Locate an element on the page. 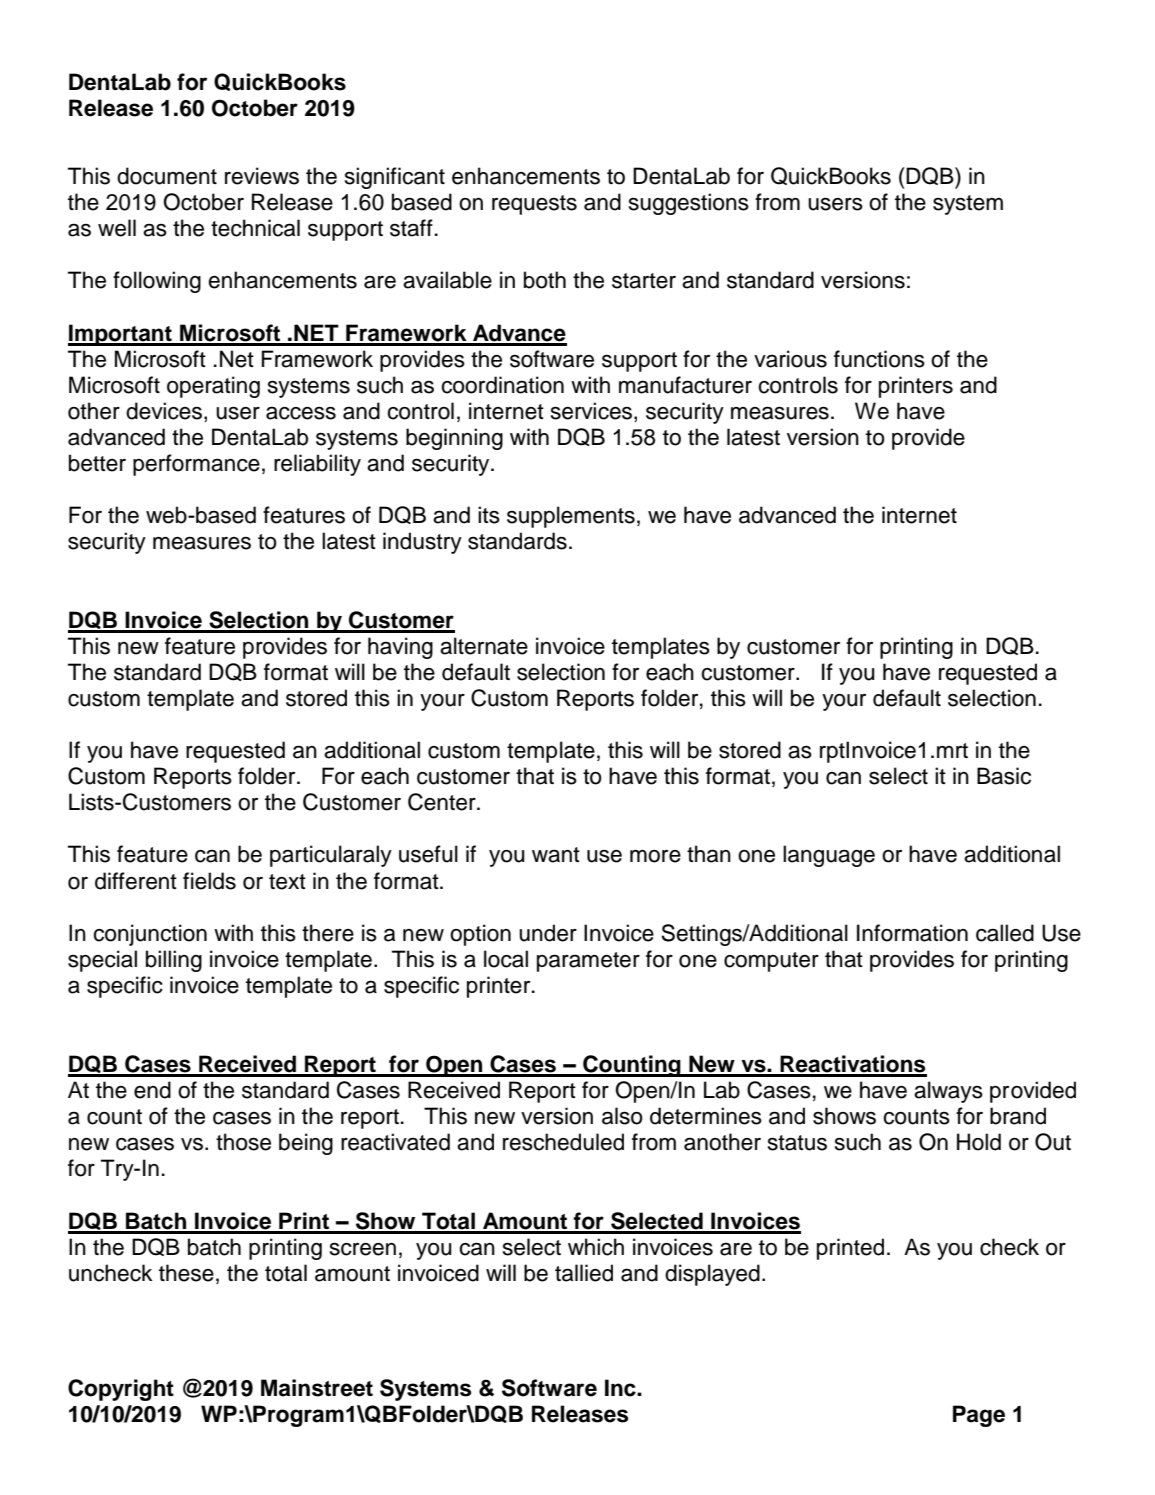 This page has width=1155, height=1495. fields is located at coordinates (209, 881).
